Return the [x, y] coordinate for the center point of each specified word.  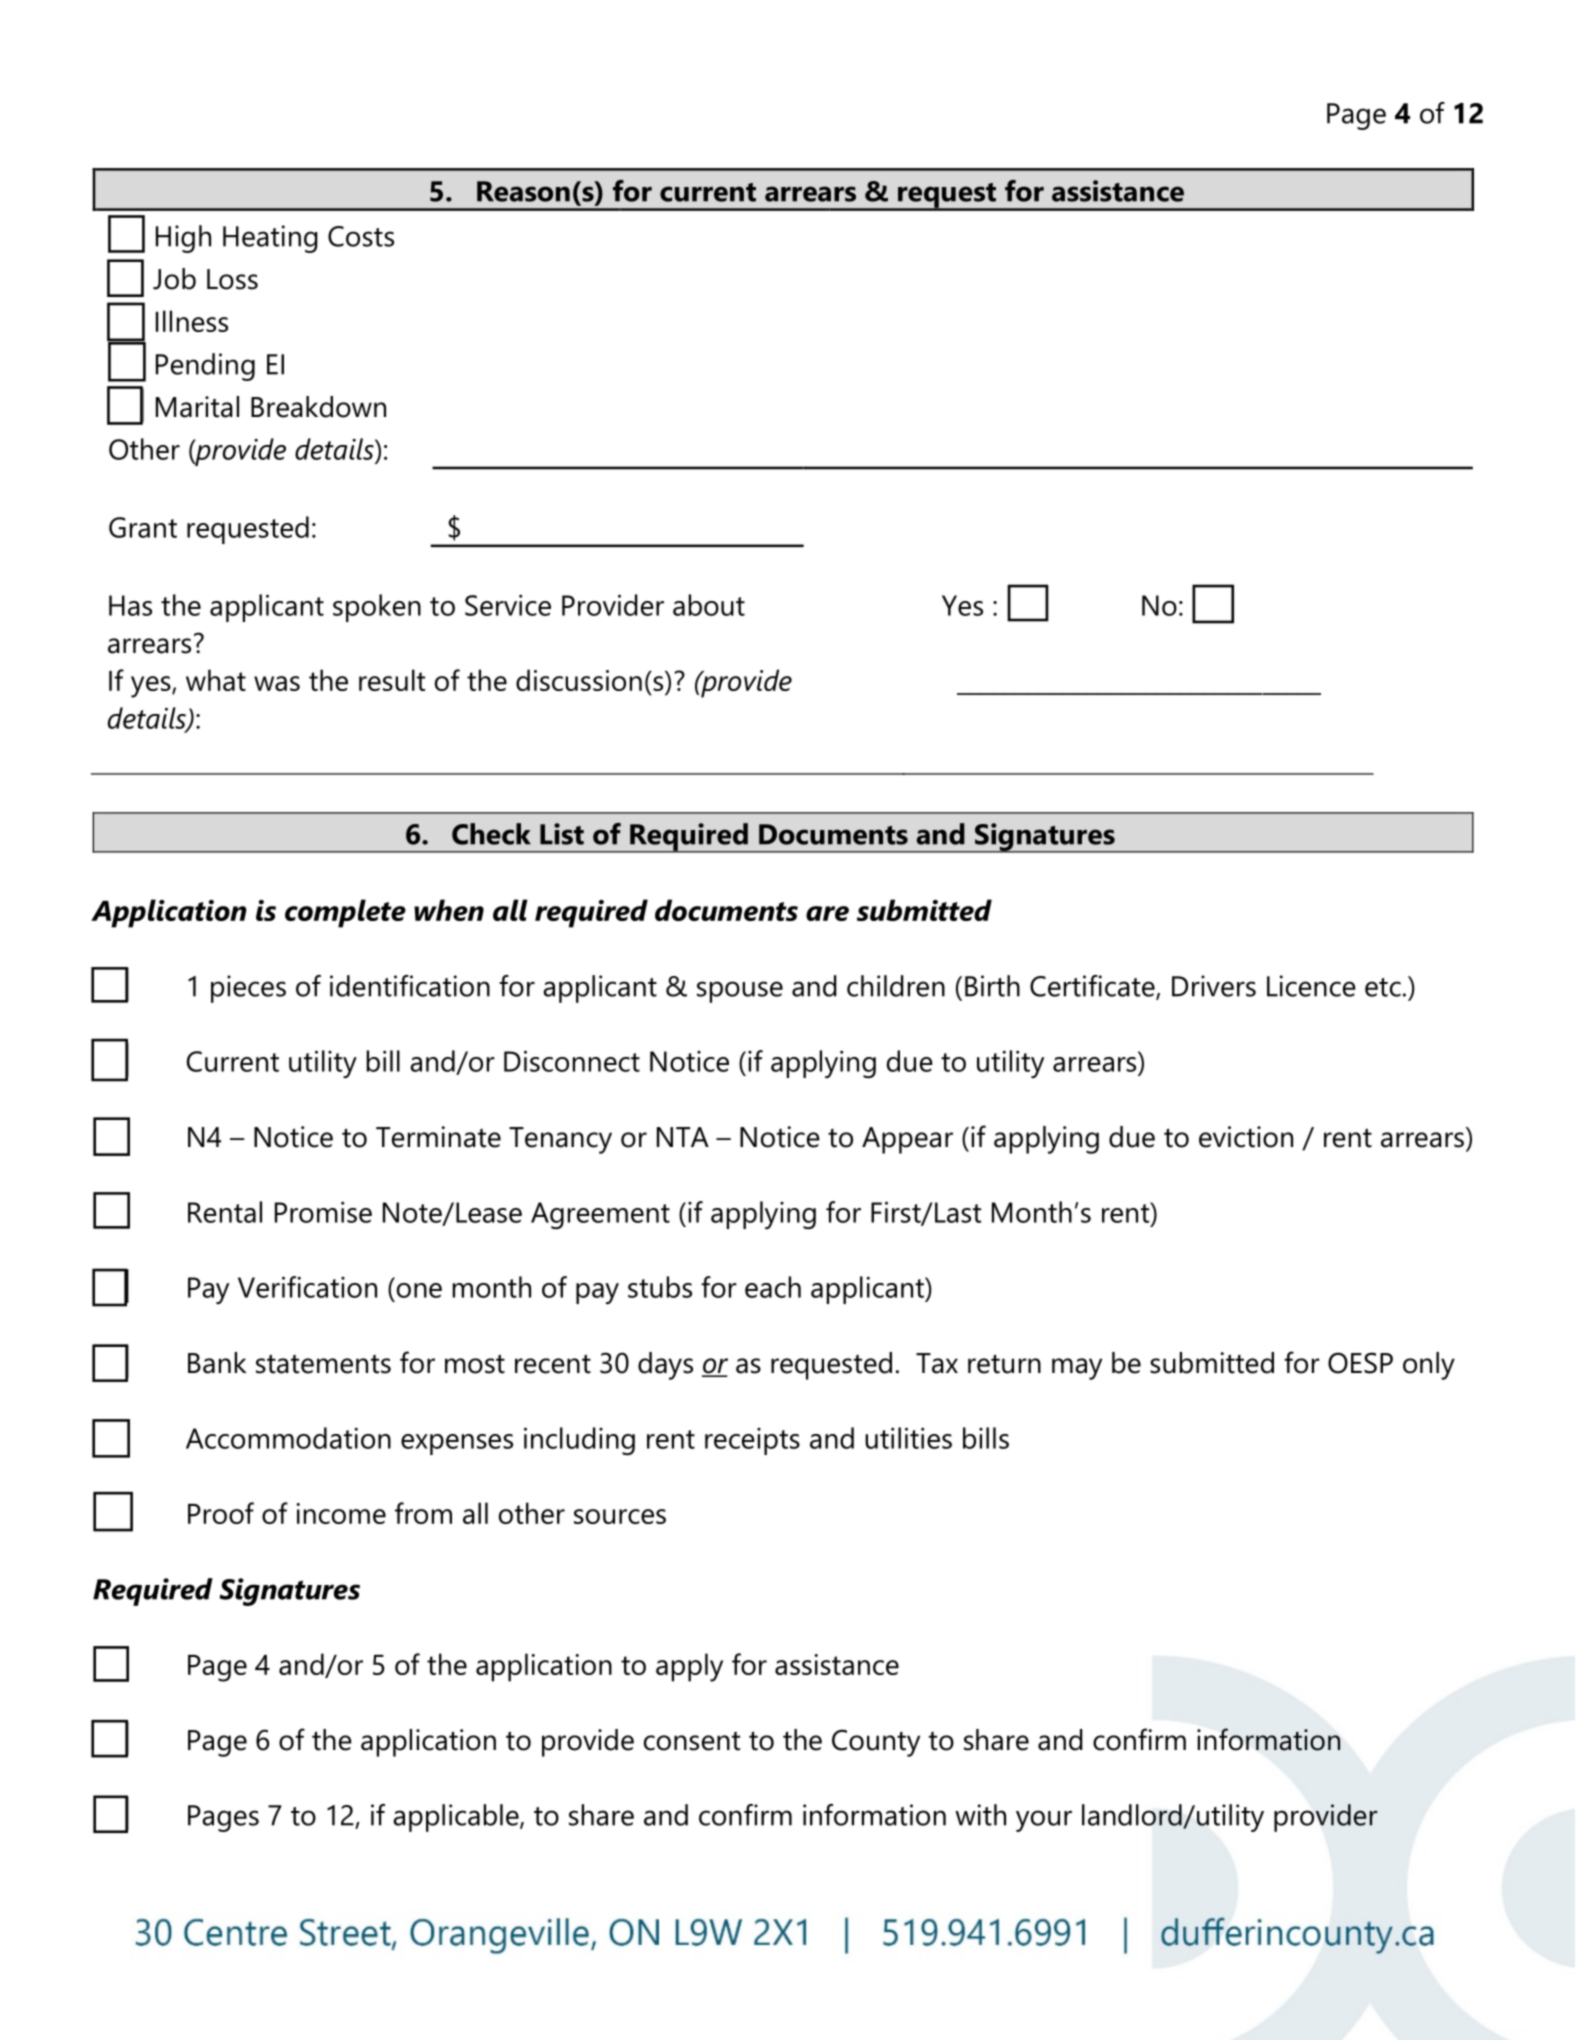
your [1044, 1821]
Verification [307, 1287]
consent [692, 1741]
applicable [457, 1818]
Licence [1311, 986]
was [277, 683]
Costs [361, 236]
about [709, 605]
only [1429, 1366]
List [562, 834]
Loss [232, 279]
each [773, 1287]
